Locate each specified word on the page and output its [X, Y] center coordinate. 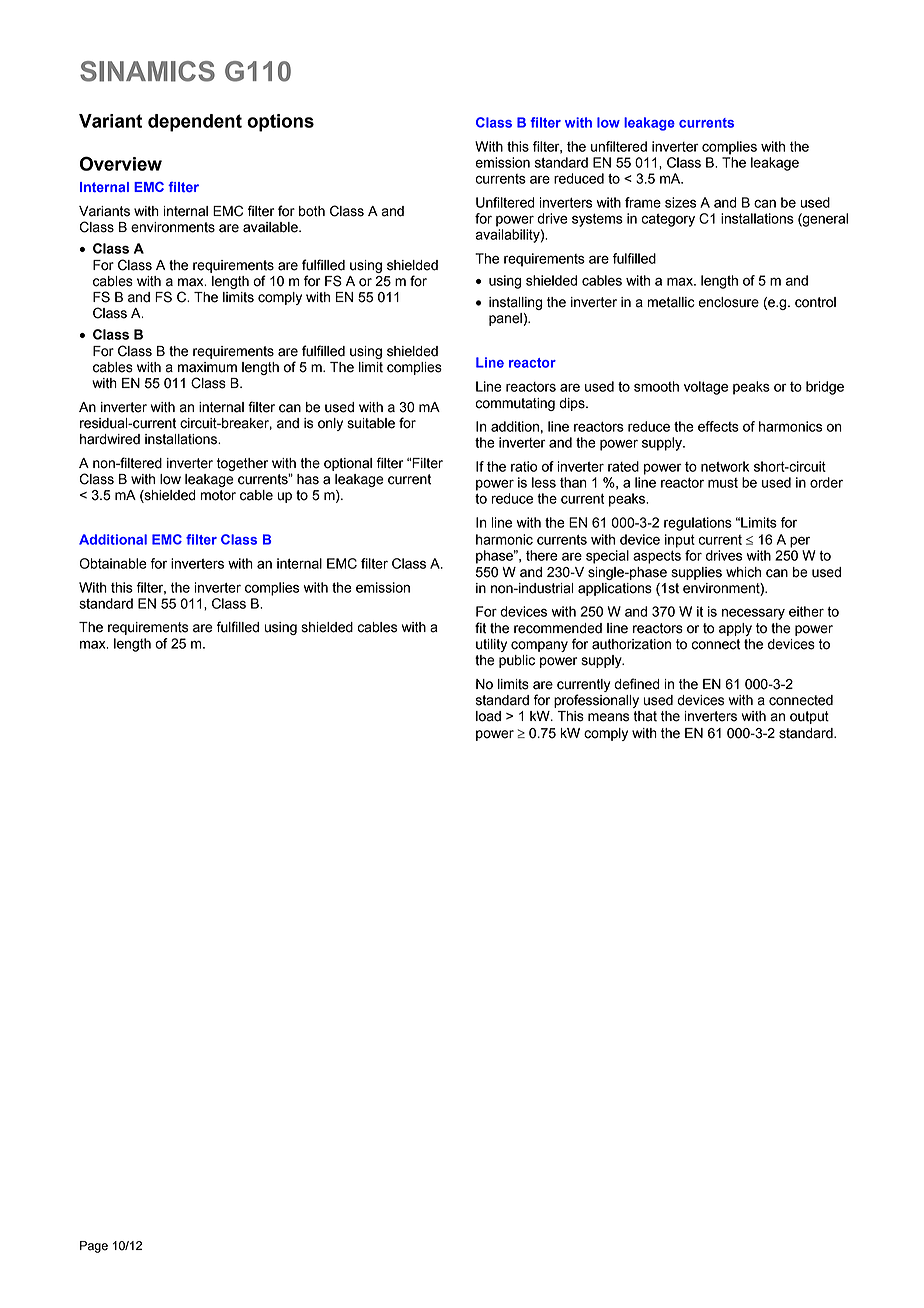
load [488, 716]
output [809, 717]
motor [218, 495]
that [645, 716]
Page [94, 1247]
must [723, 483]
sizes [680, 202]
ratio [524, 466]
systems [597, 220]
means [608, 717]
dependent [195, 123]
